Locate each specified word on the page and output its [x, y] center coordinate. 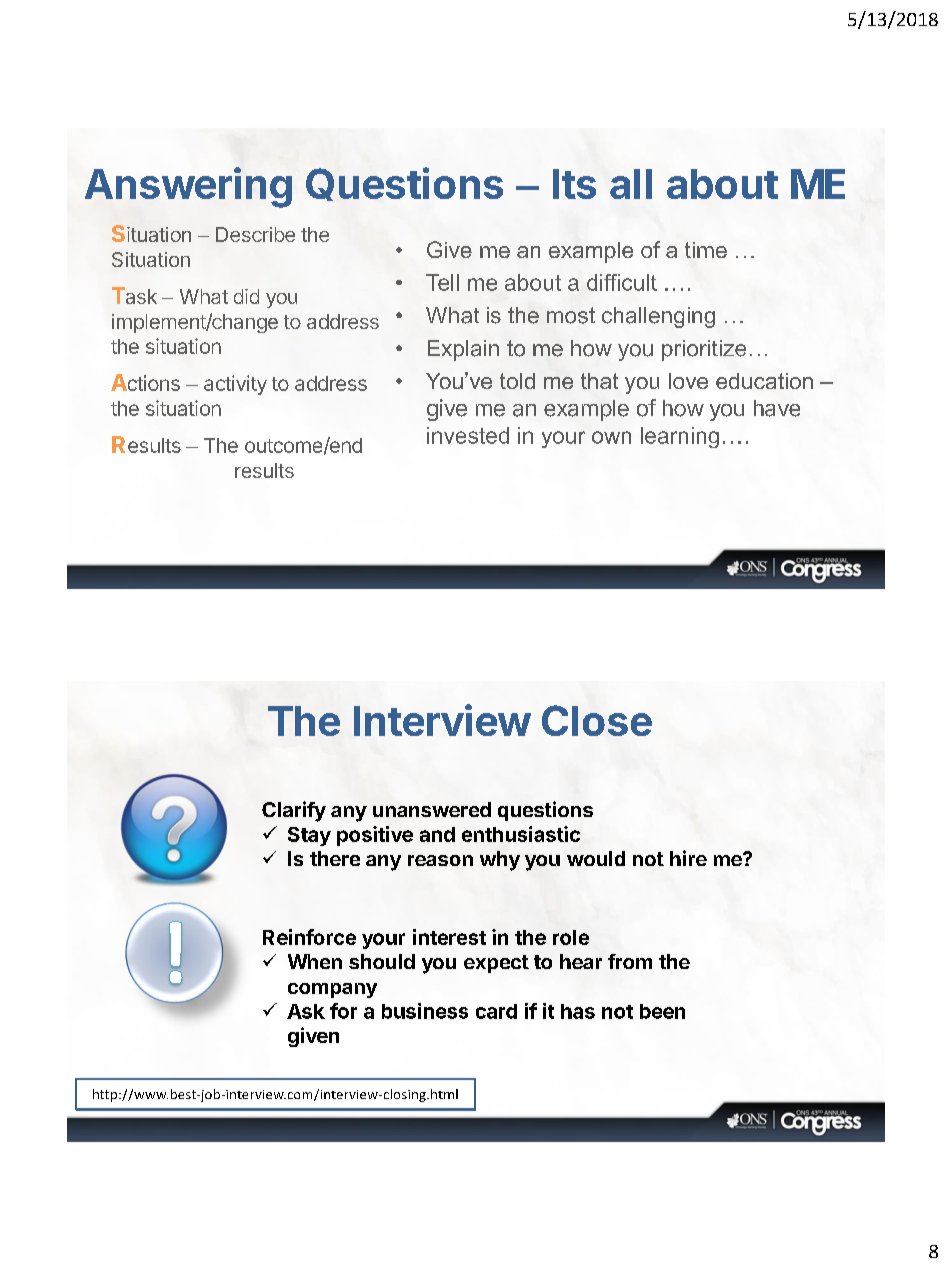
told [517, 381]
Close [597, 720]
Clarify [294, 811]
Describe [255, 234]
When [315, 961]
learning [680, 437]
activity [235, 385]
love [688, 381]
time [706, 250]
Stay [309, 836]
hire [688, 858]
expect [496, 964]
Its [574, 184]
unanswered [432, 809]
